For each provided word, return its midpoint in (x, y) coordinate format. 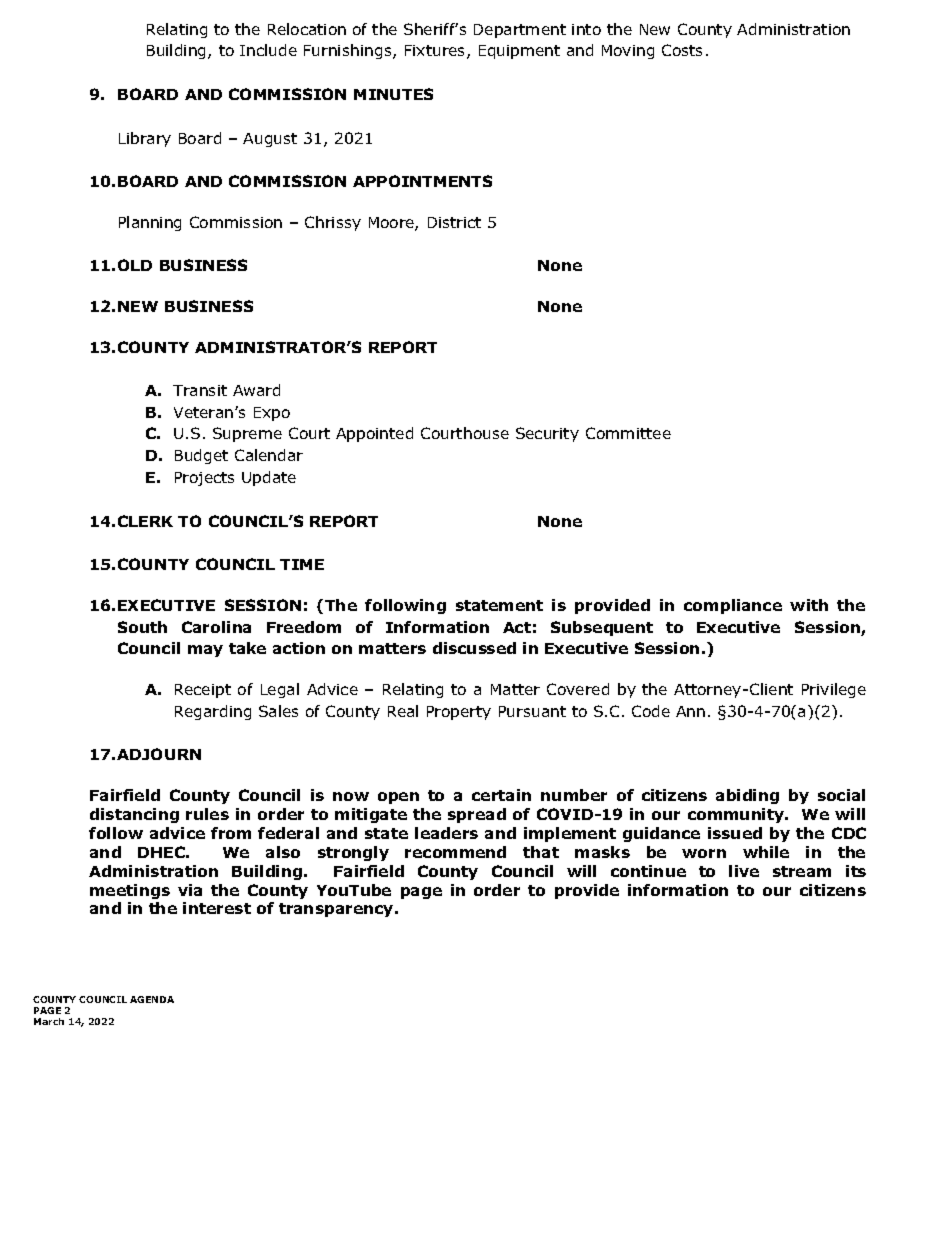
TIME (302, 564)
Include (268, 50)
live (744, 871)
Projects (204, 479)
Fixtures (436, 52)
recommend (455, 852)
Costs (682, 50)
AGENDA (152, 999)
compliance (733, 606)
